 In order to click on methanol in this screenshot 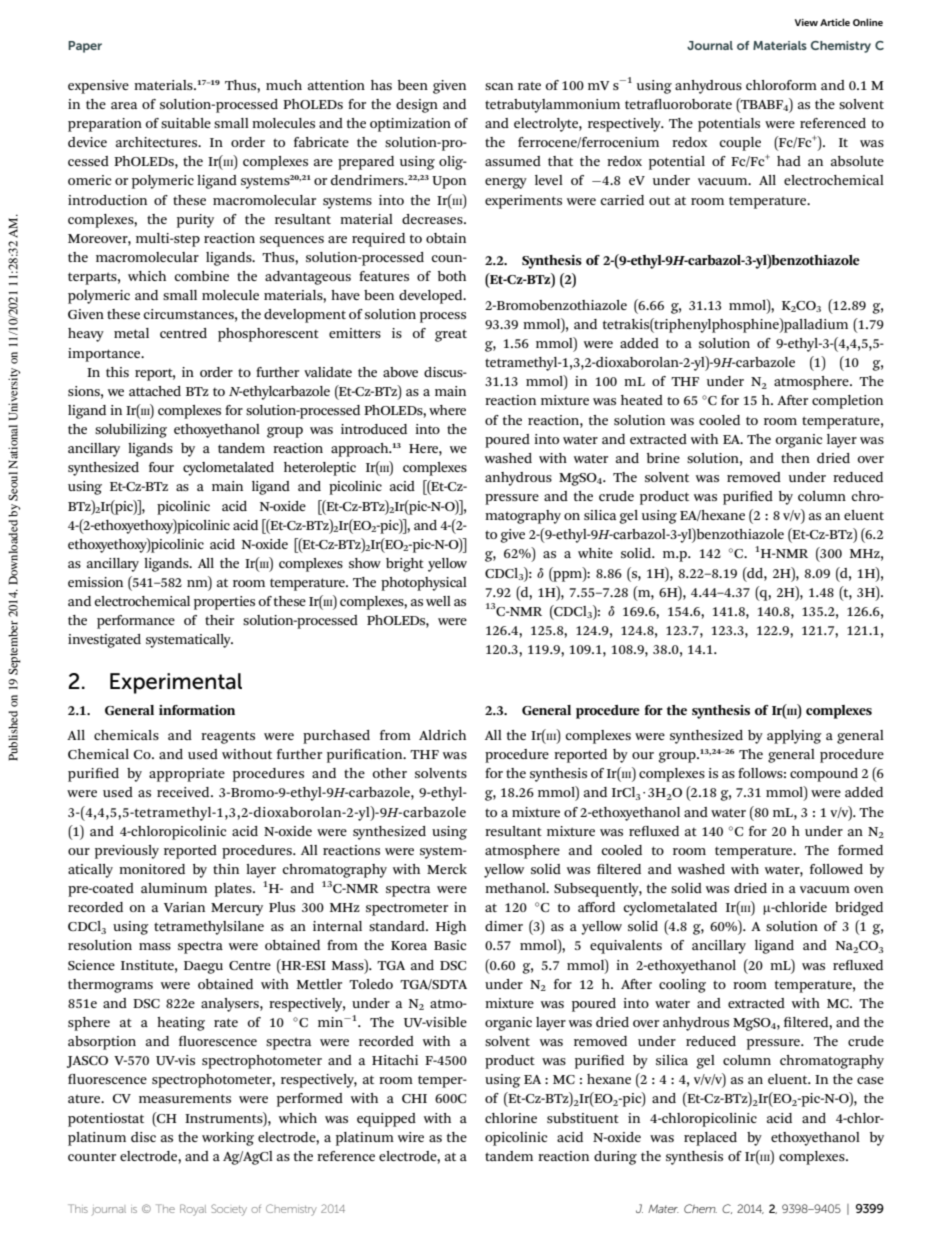, I will do `click(516, 888)`.
